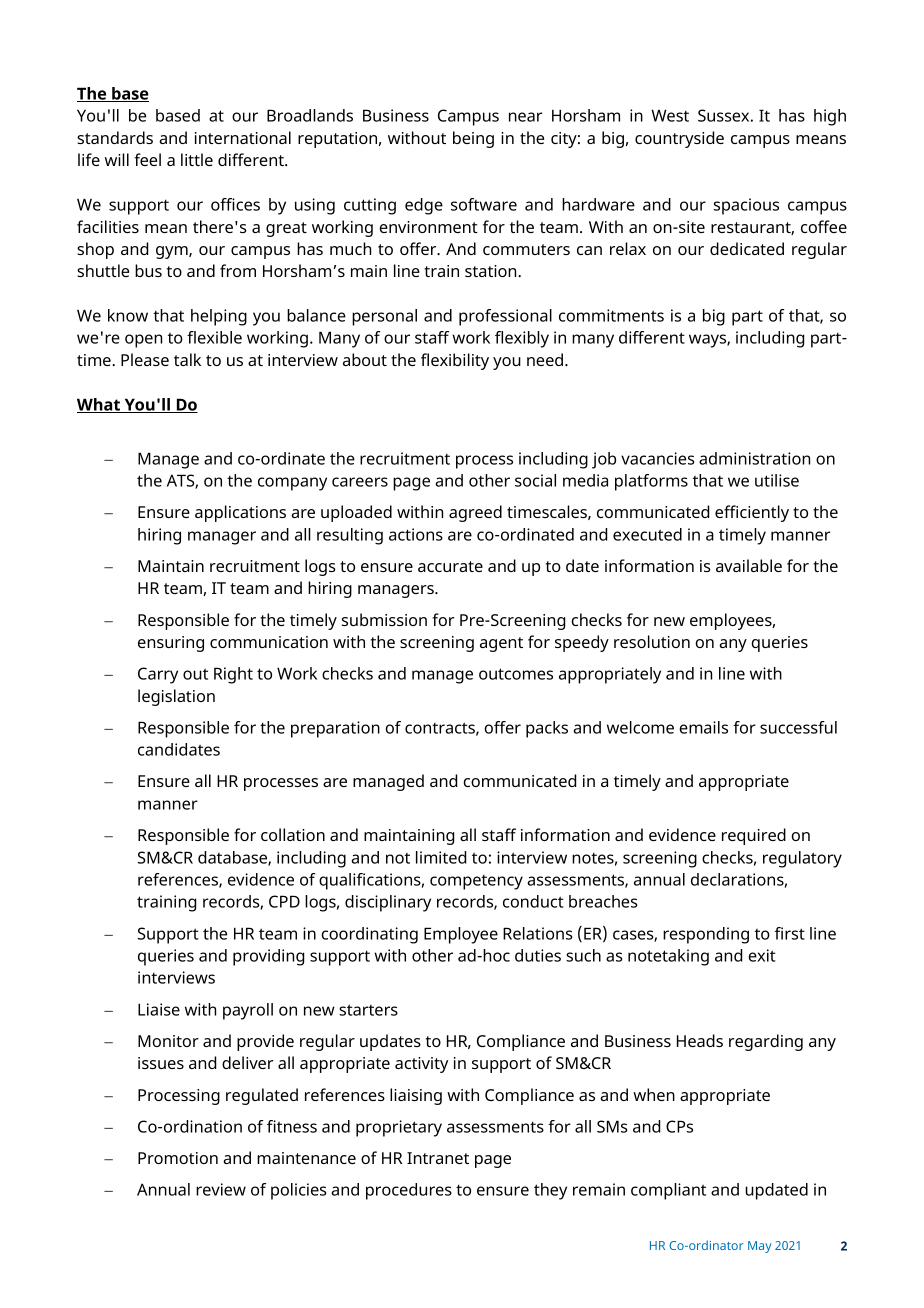 The image size is (924, 1308). Describe the element at coordinates (240, 513) in the screenshot. I see `applications` at that location.
